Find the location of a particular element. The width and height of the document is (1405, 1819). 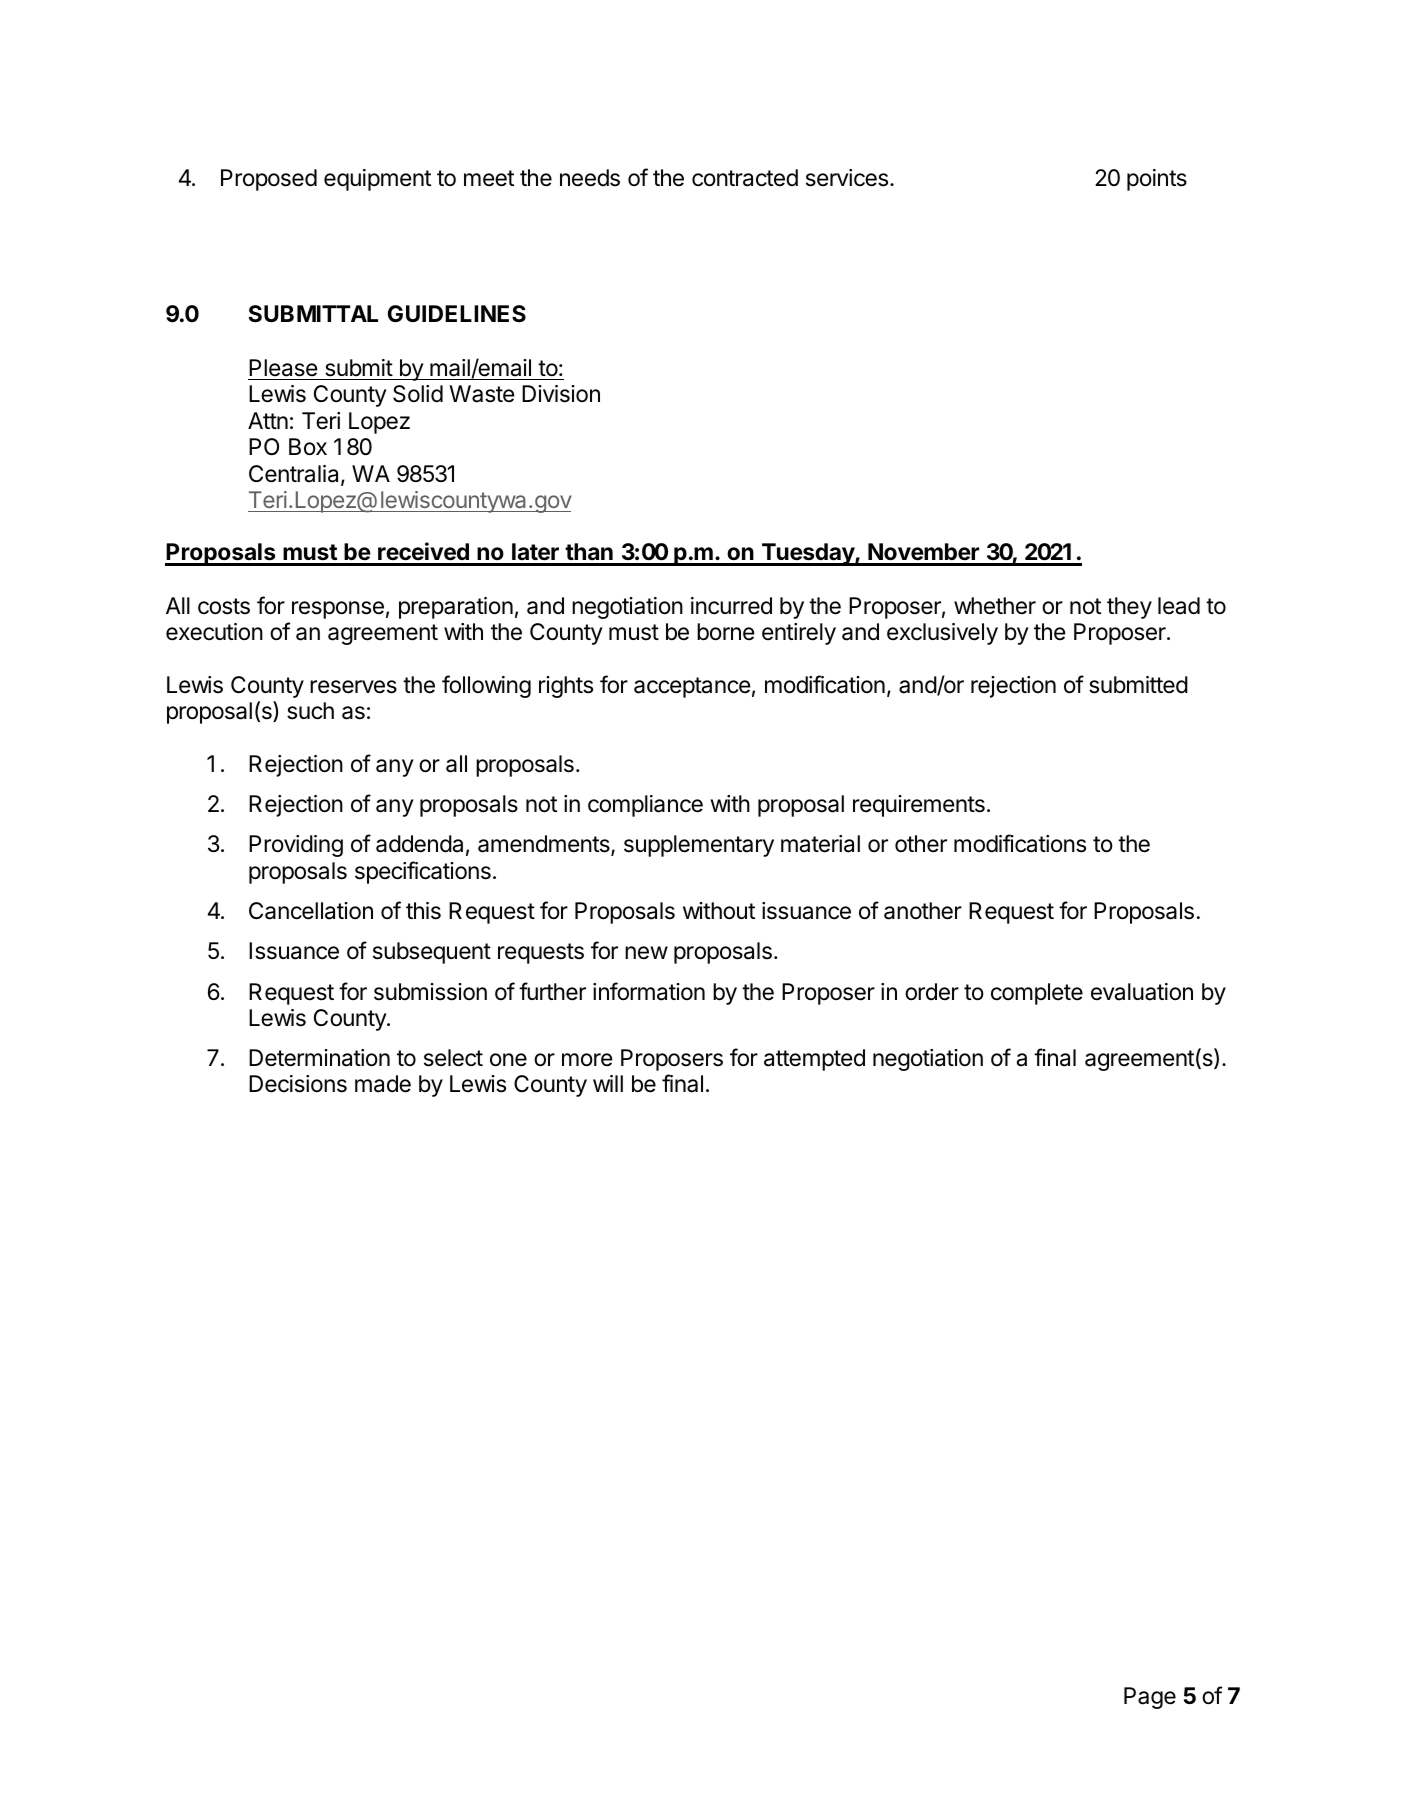

contracted is located at coordinates (745, 178).
